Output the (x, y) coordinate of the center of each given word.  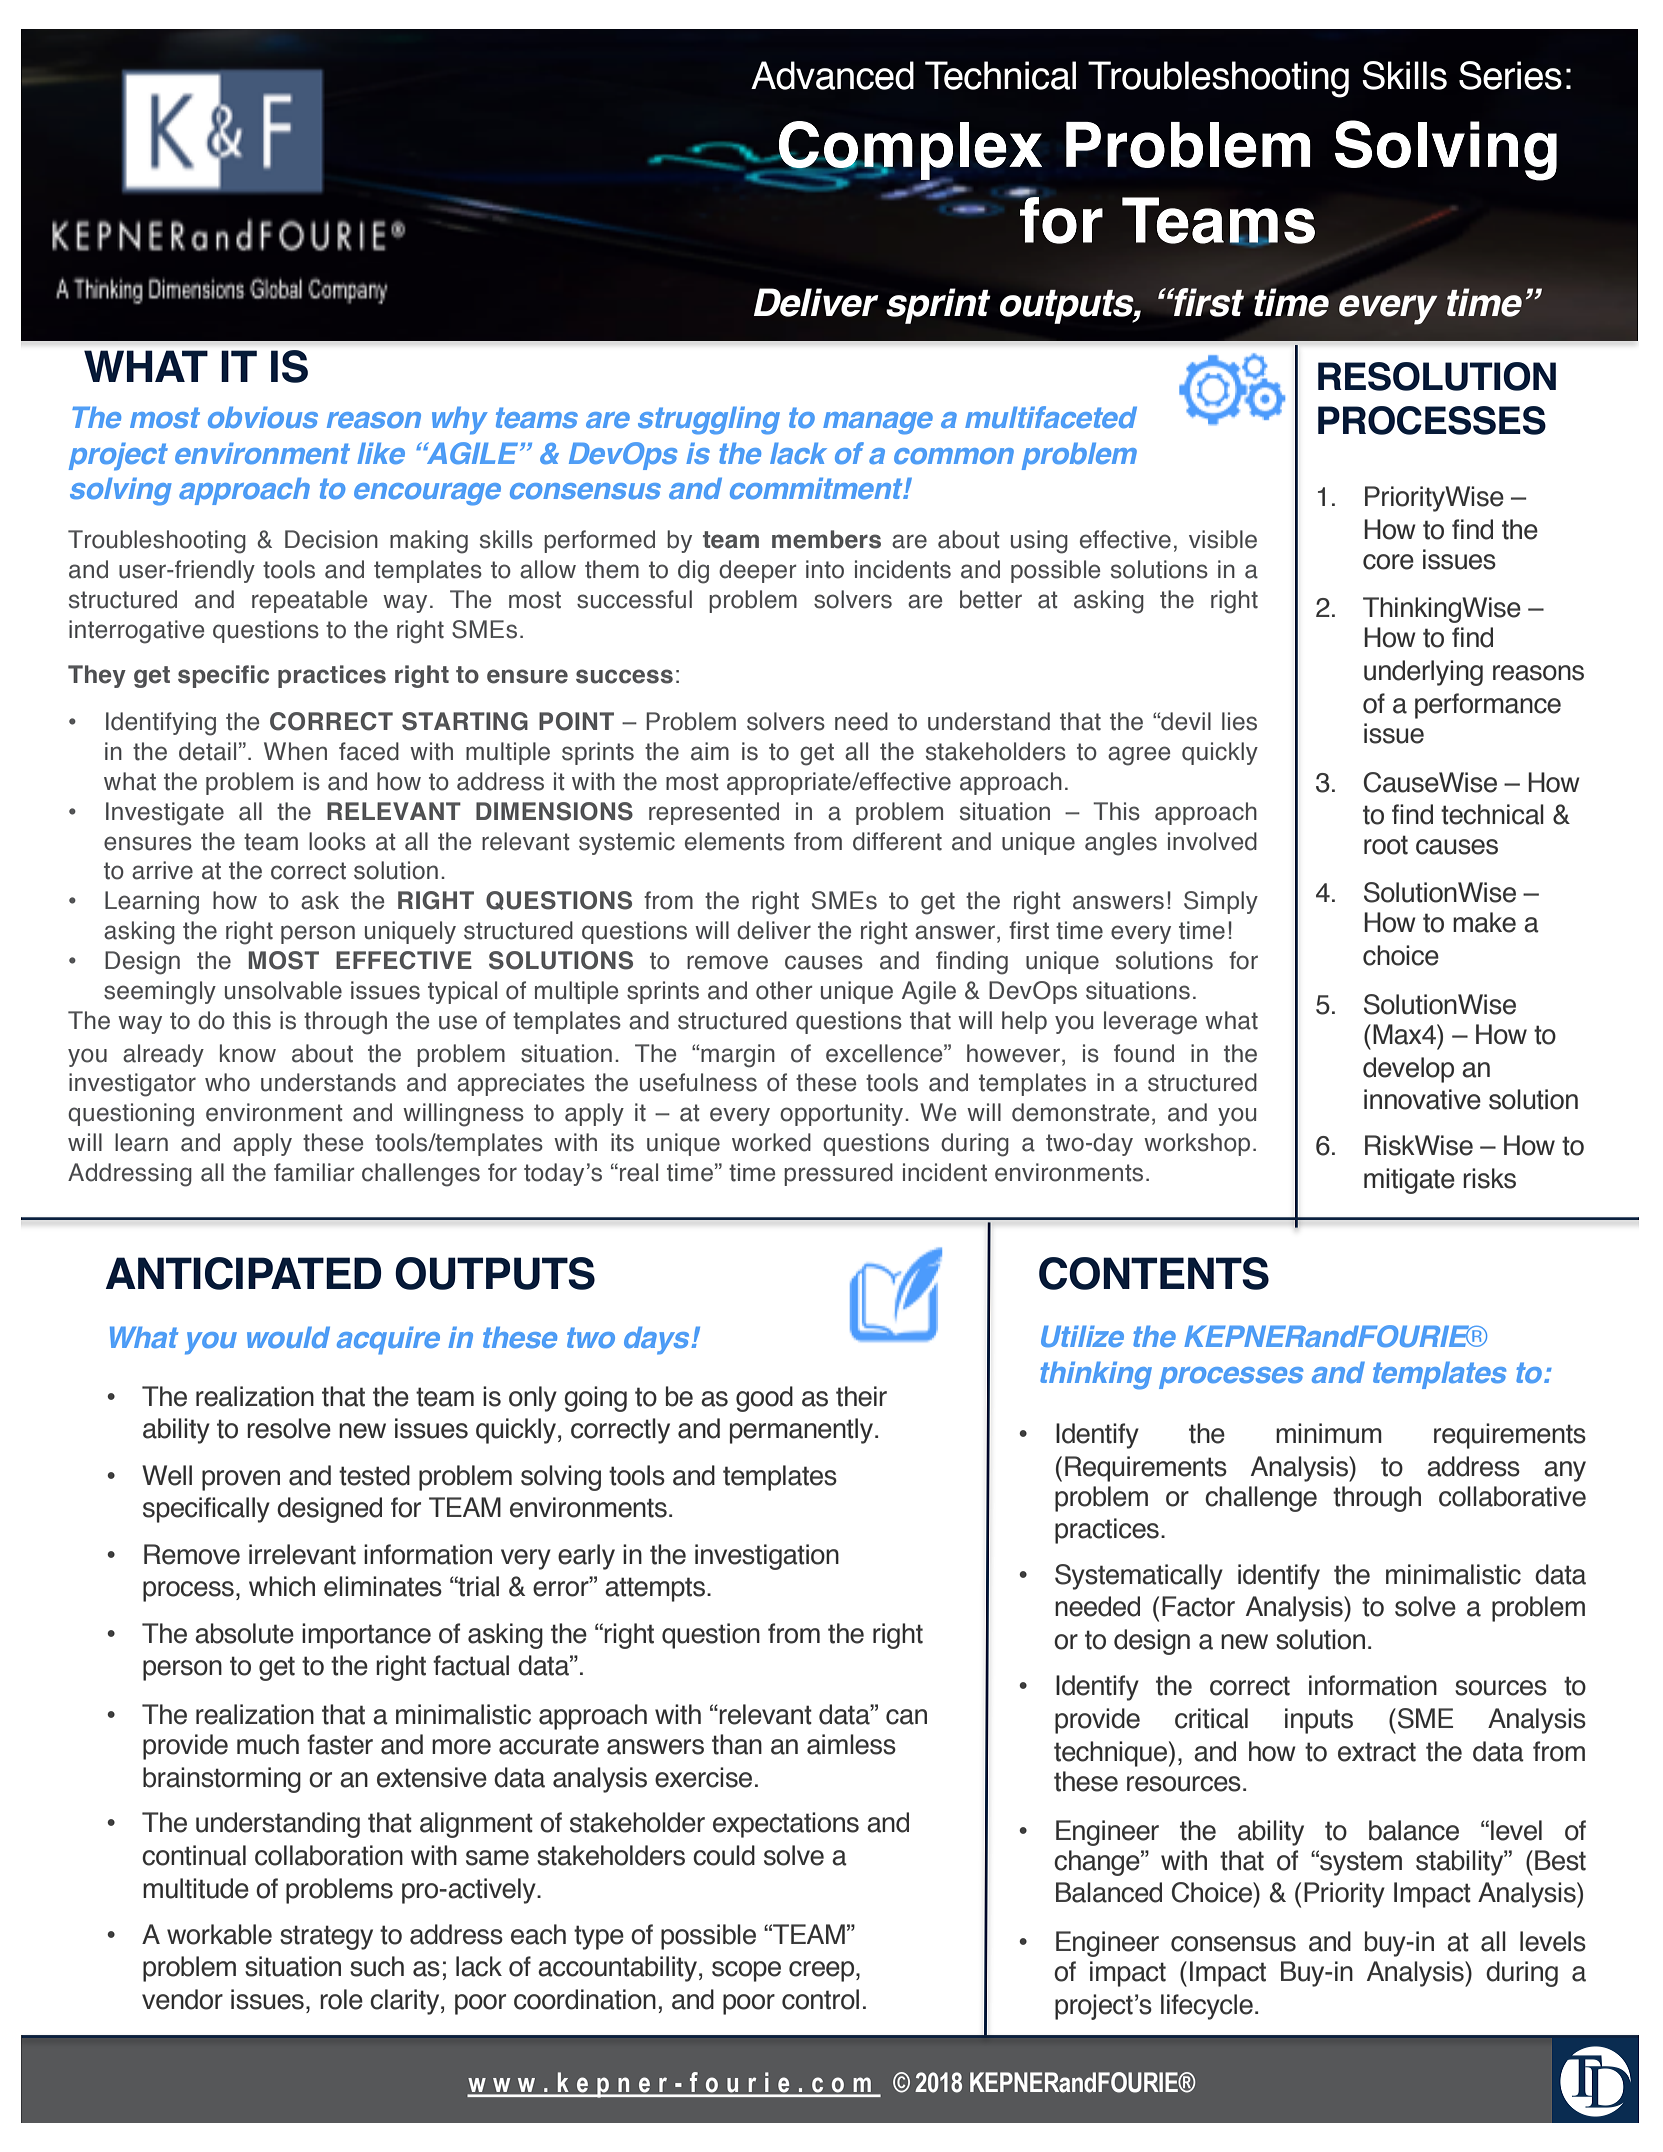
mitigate (1409, 1181)
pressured (838, 1174)
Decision (331, 539)
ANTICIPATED (244, 1273)
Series (1510, 75)
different (897, 841)
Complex (909, 151)
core (1388, 562)
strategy (326, 1937)
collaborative (1512, 1496)
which (282, 1586)
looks (337, 841)
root (1386, 845)
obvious (263, 417)
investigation (767, 1557)
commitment (817, 488)
